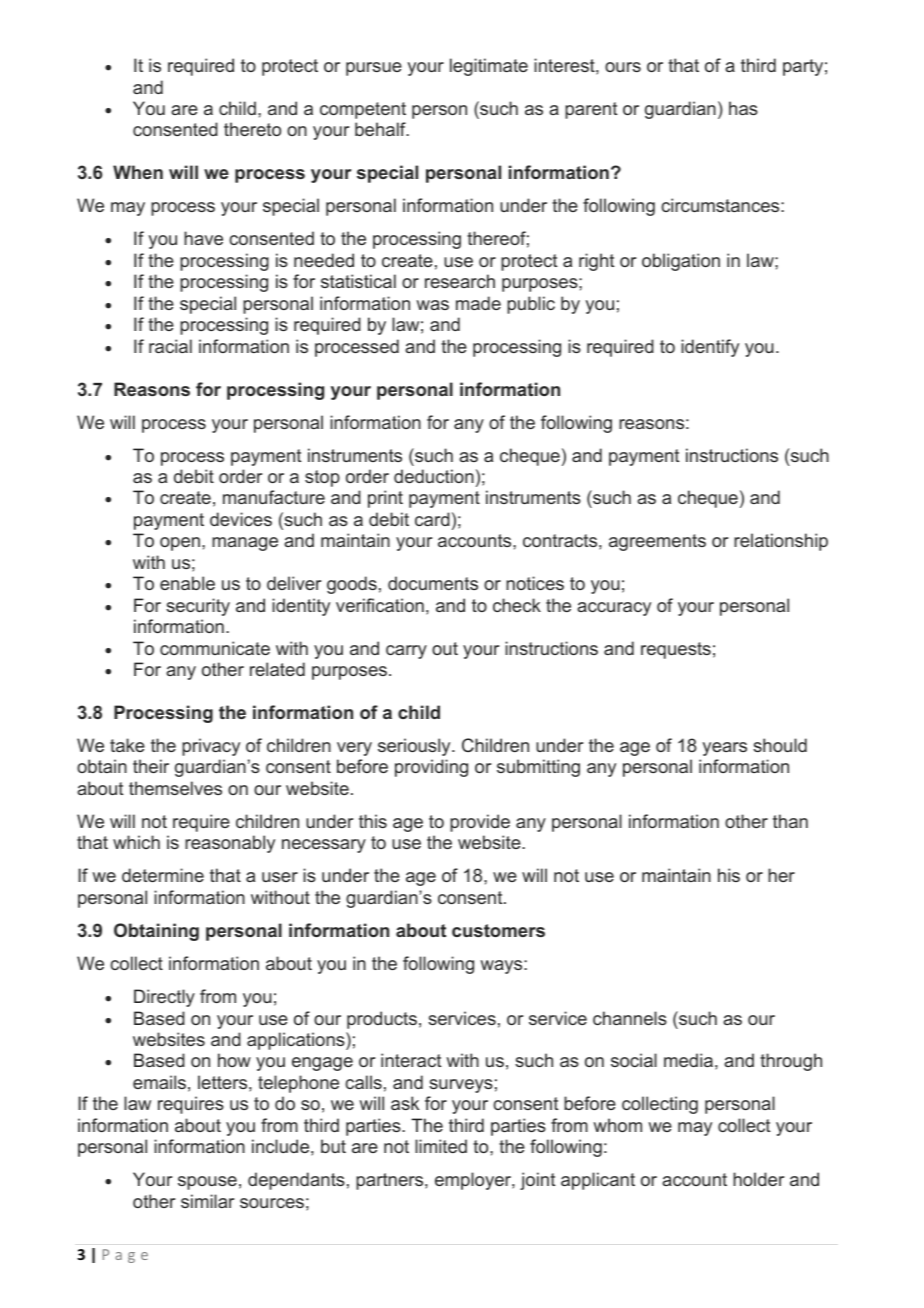 This screenshot has width=924, height=1308. Describe the element at coordinates (406, 652) in the screenshot. I see `carry` at that location.
